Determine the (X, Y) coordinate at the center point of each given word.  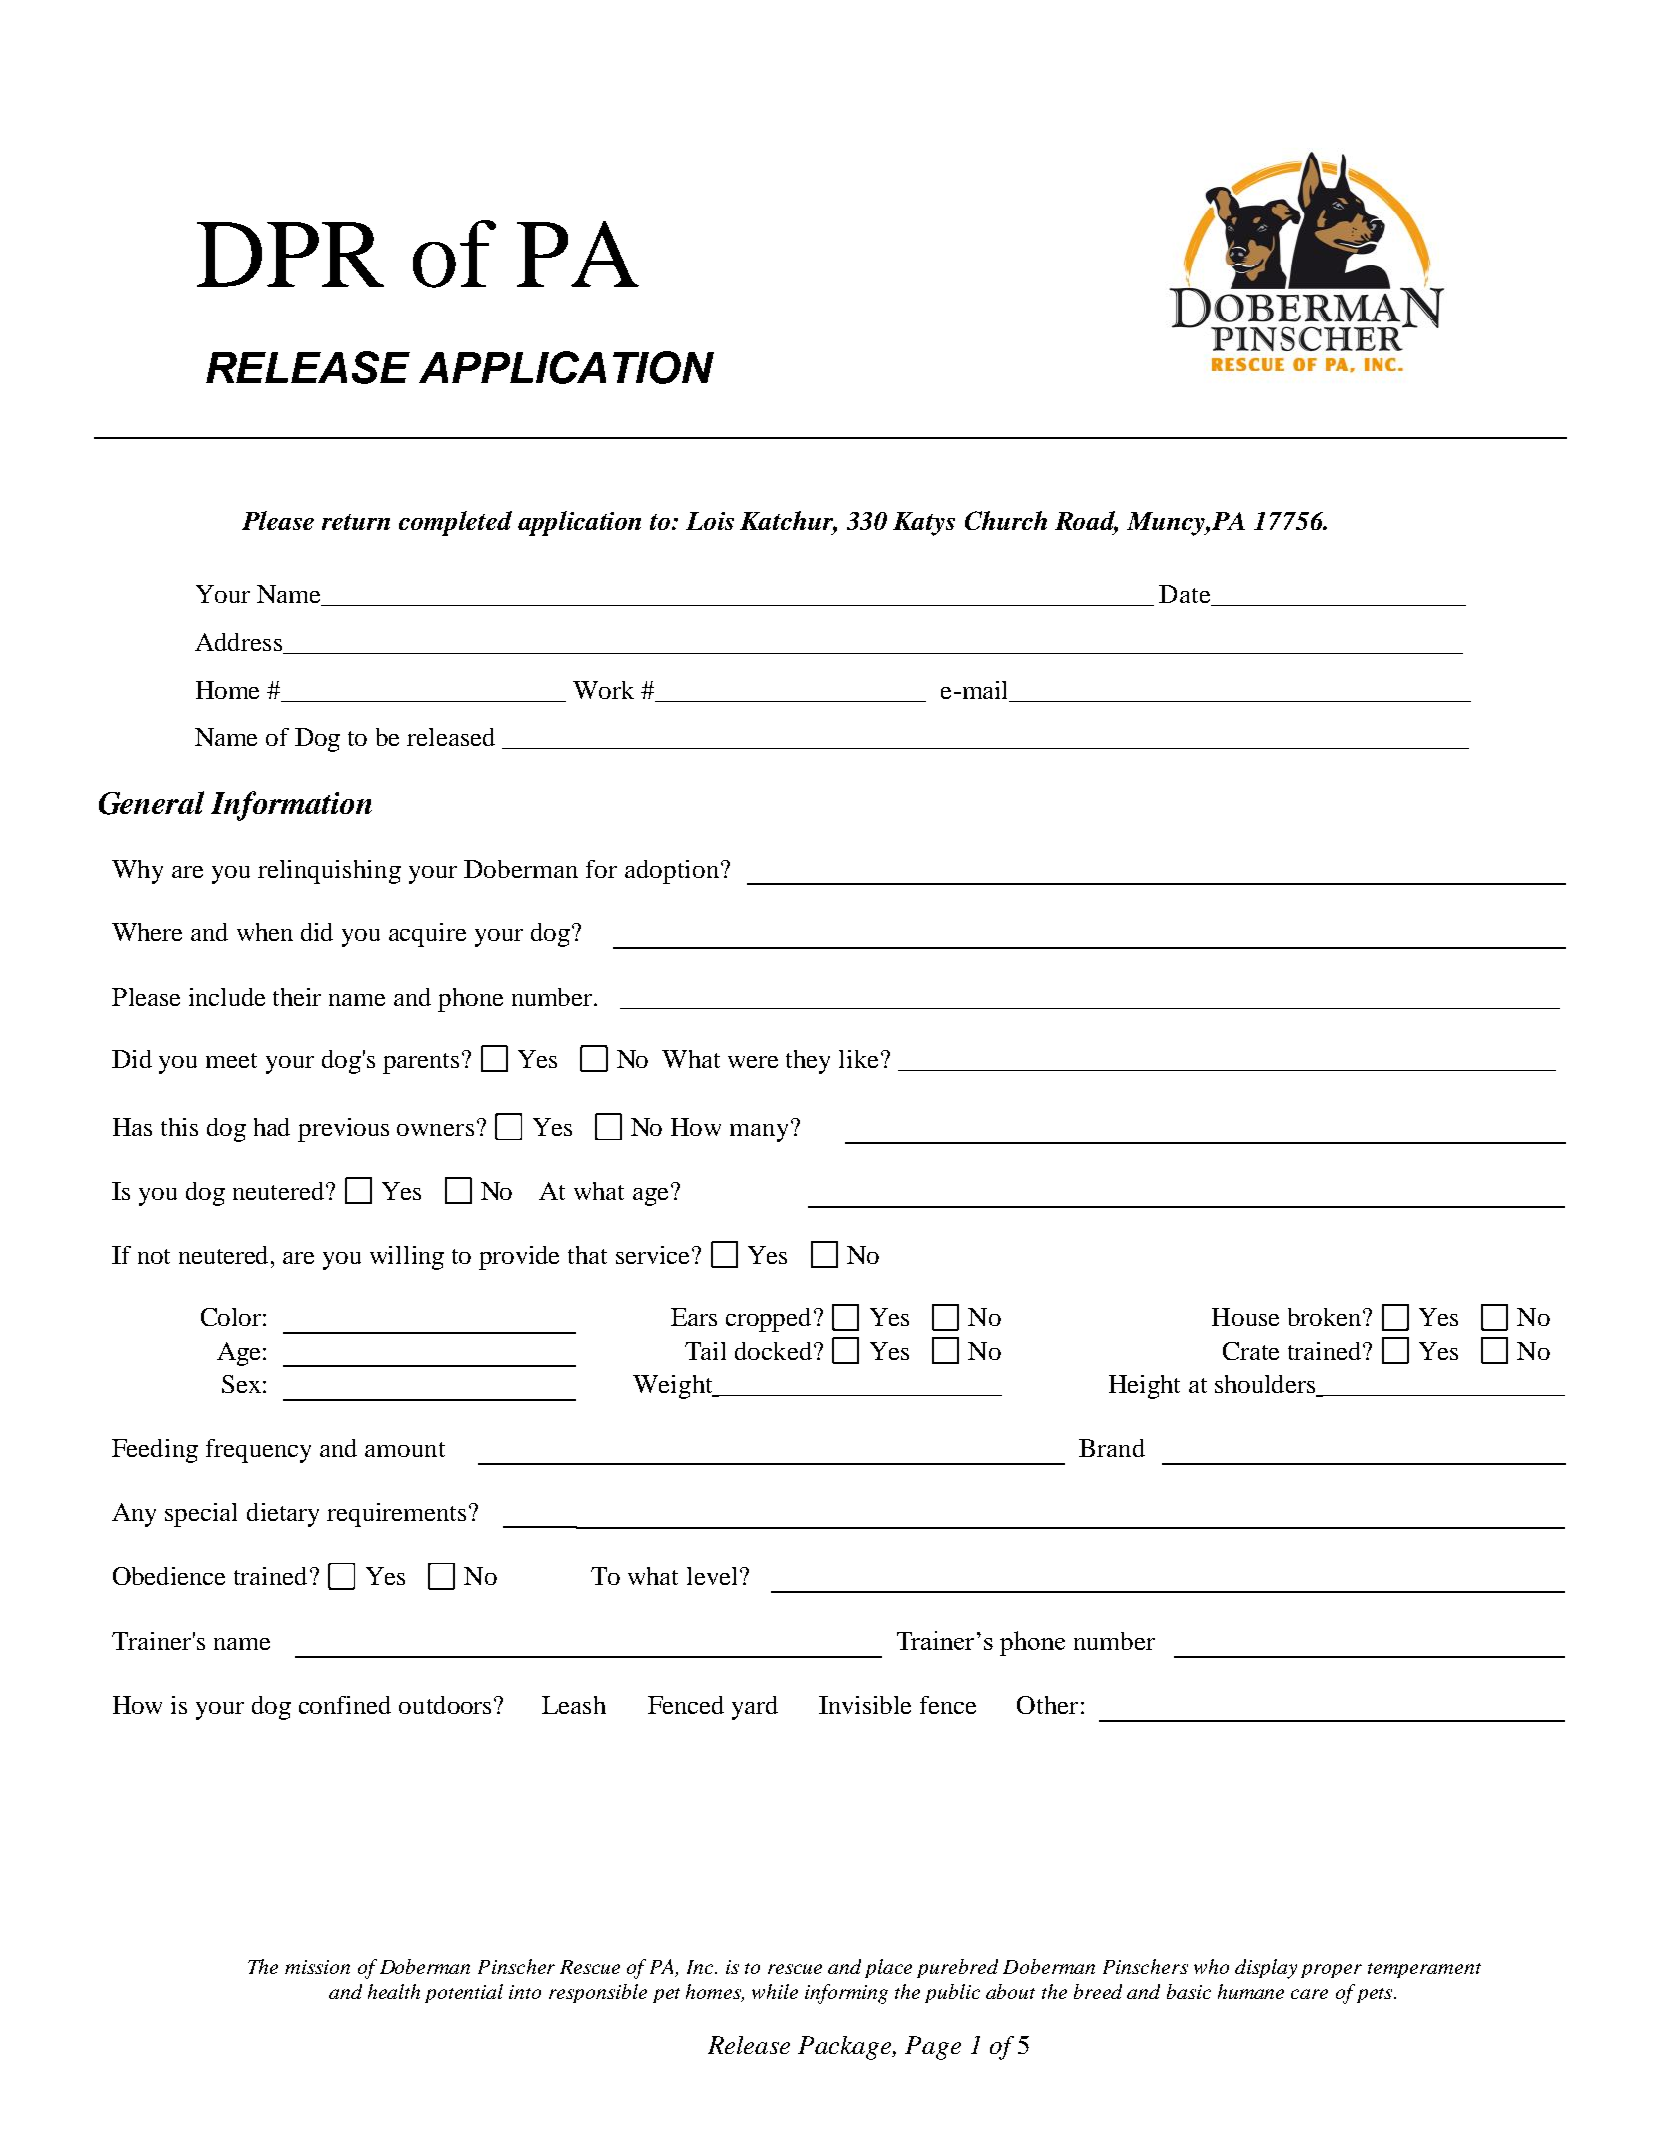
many (759, 1133)
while (775, 1991)
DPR (290, 254)
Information (291, 806)
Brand (1112, 1448)
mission (317, 1967)
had (272, 1127)
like (858, 1059)
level (712, 1576)
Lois (710, 521)
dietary (283, 1515)
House (1245, 1317)
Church (1006, 520)
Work (603, 690)
